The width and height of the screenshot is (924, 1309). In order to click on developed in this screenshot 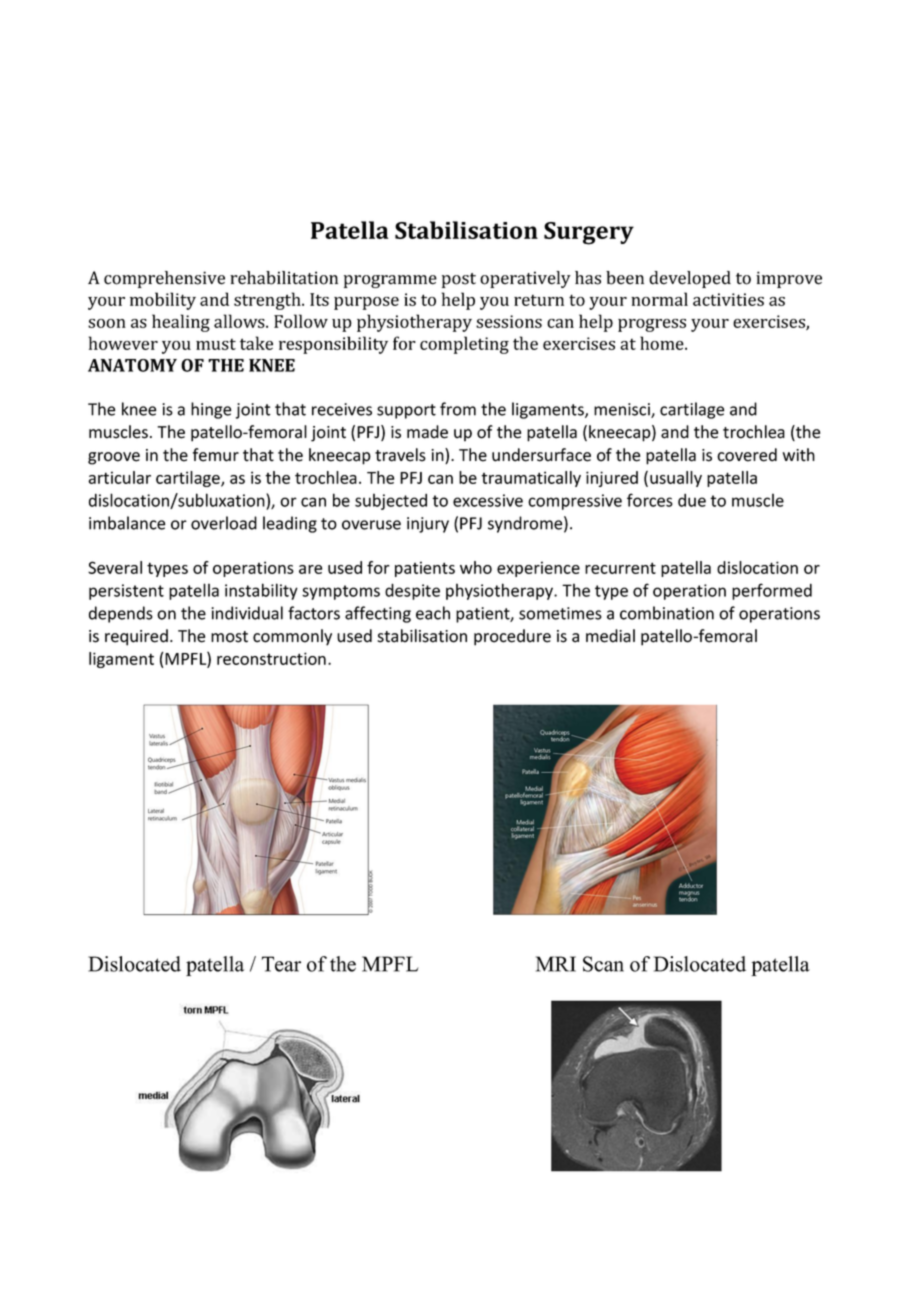, I will do `click(690, 279)`.
